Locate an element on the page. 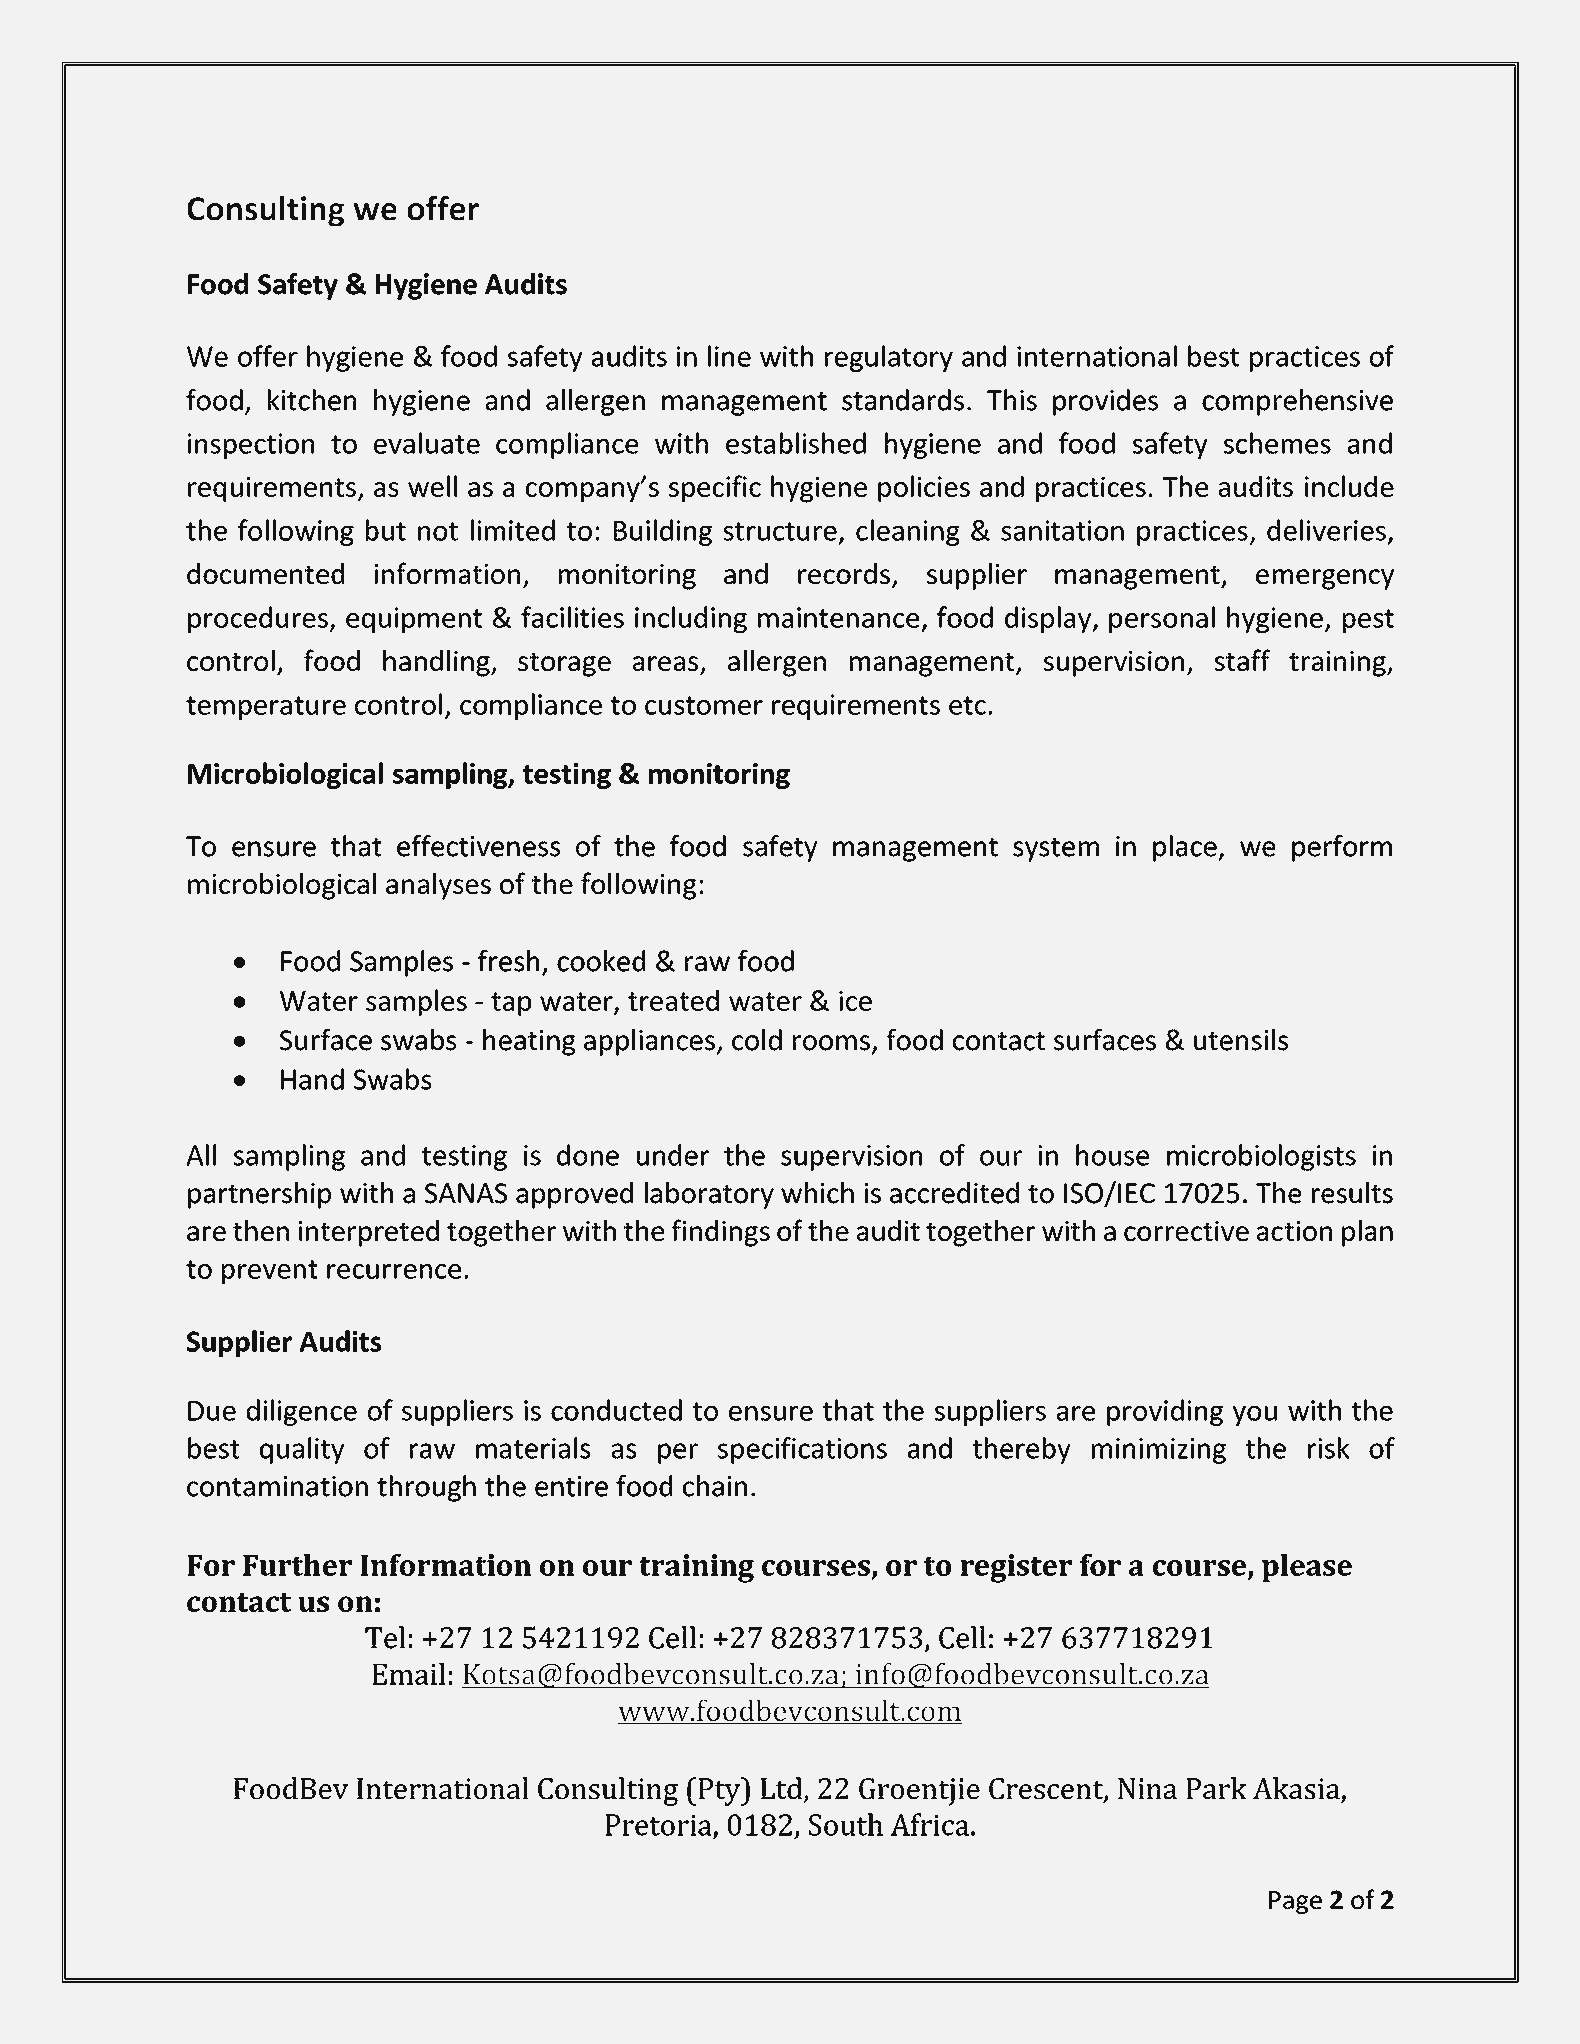 Image resolution: width=1580 pixels, height=2044 pixels. analyses is located at coordinates (438, 886).
